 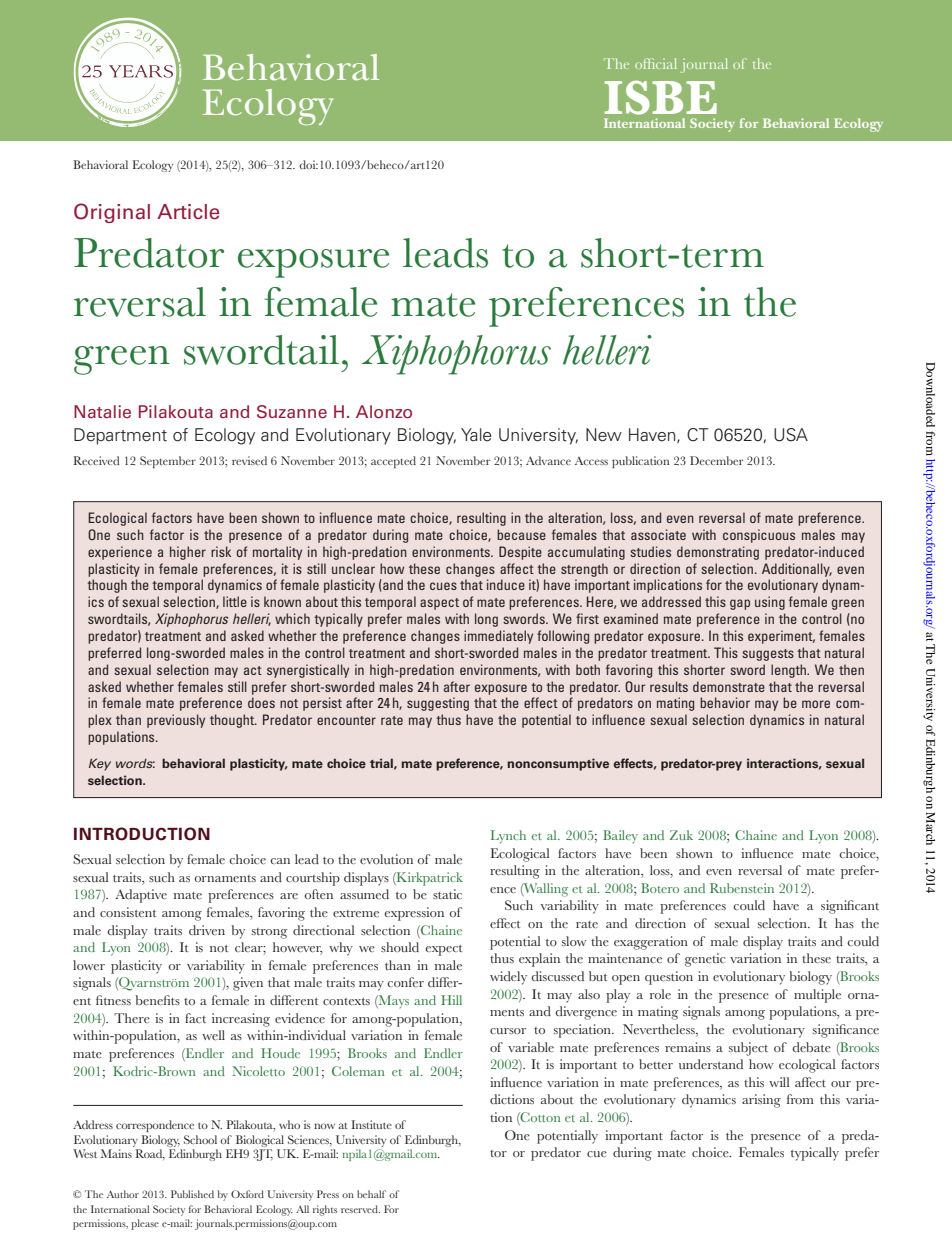 What do you see at coordinates (168, 462) in the image?
I see `September` at bounding box center [168, 462].
